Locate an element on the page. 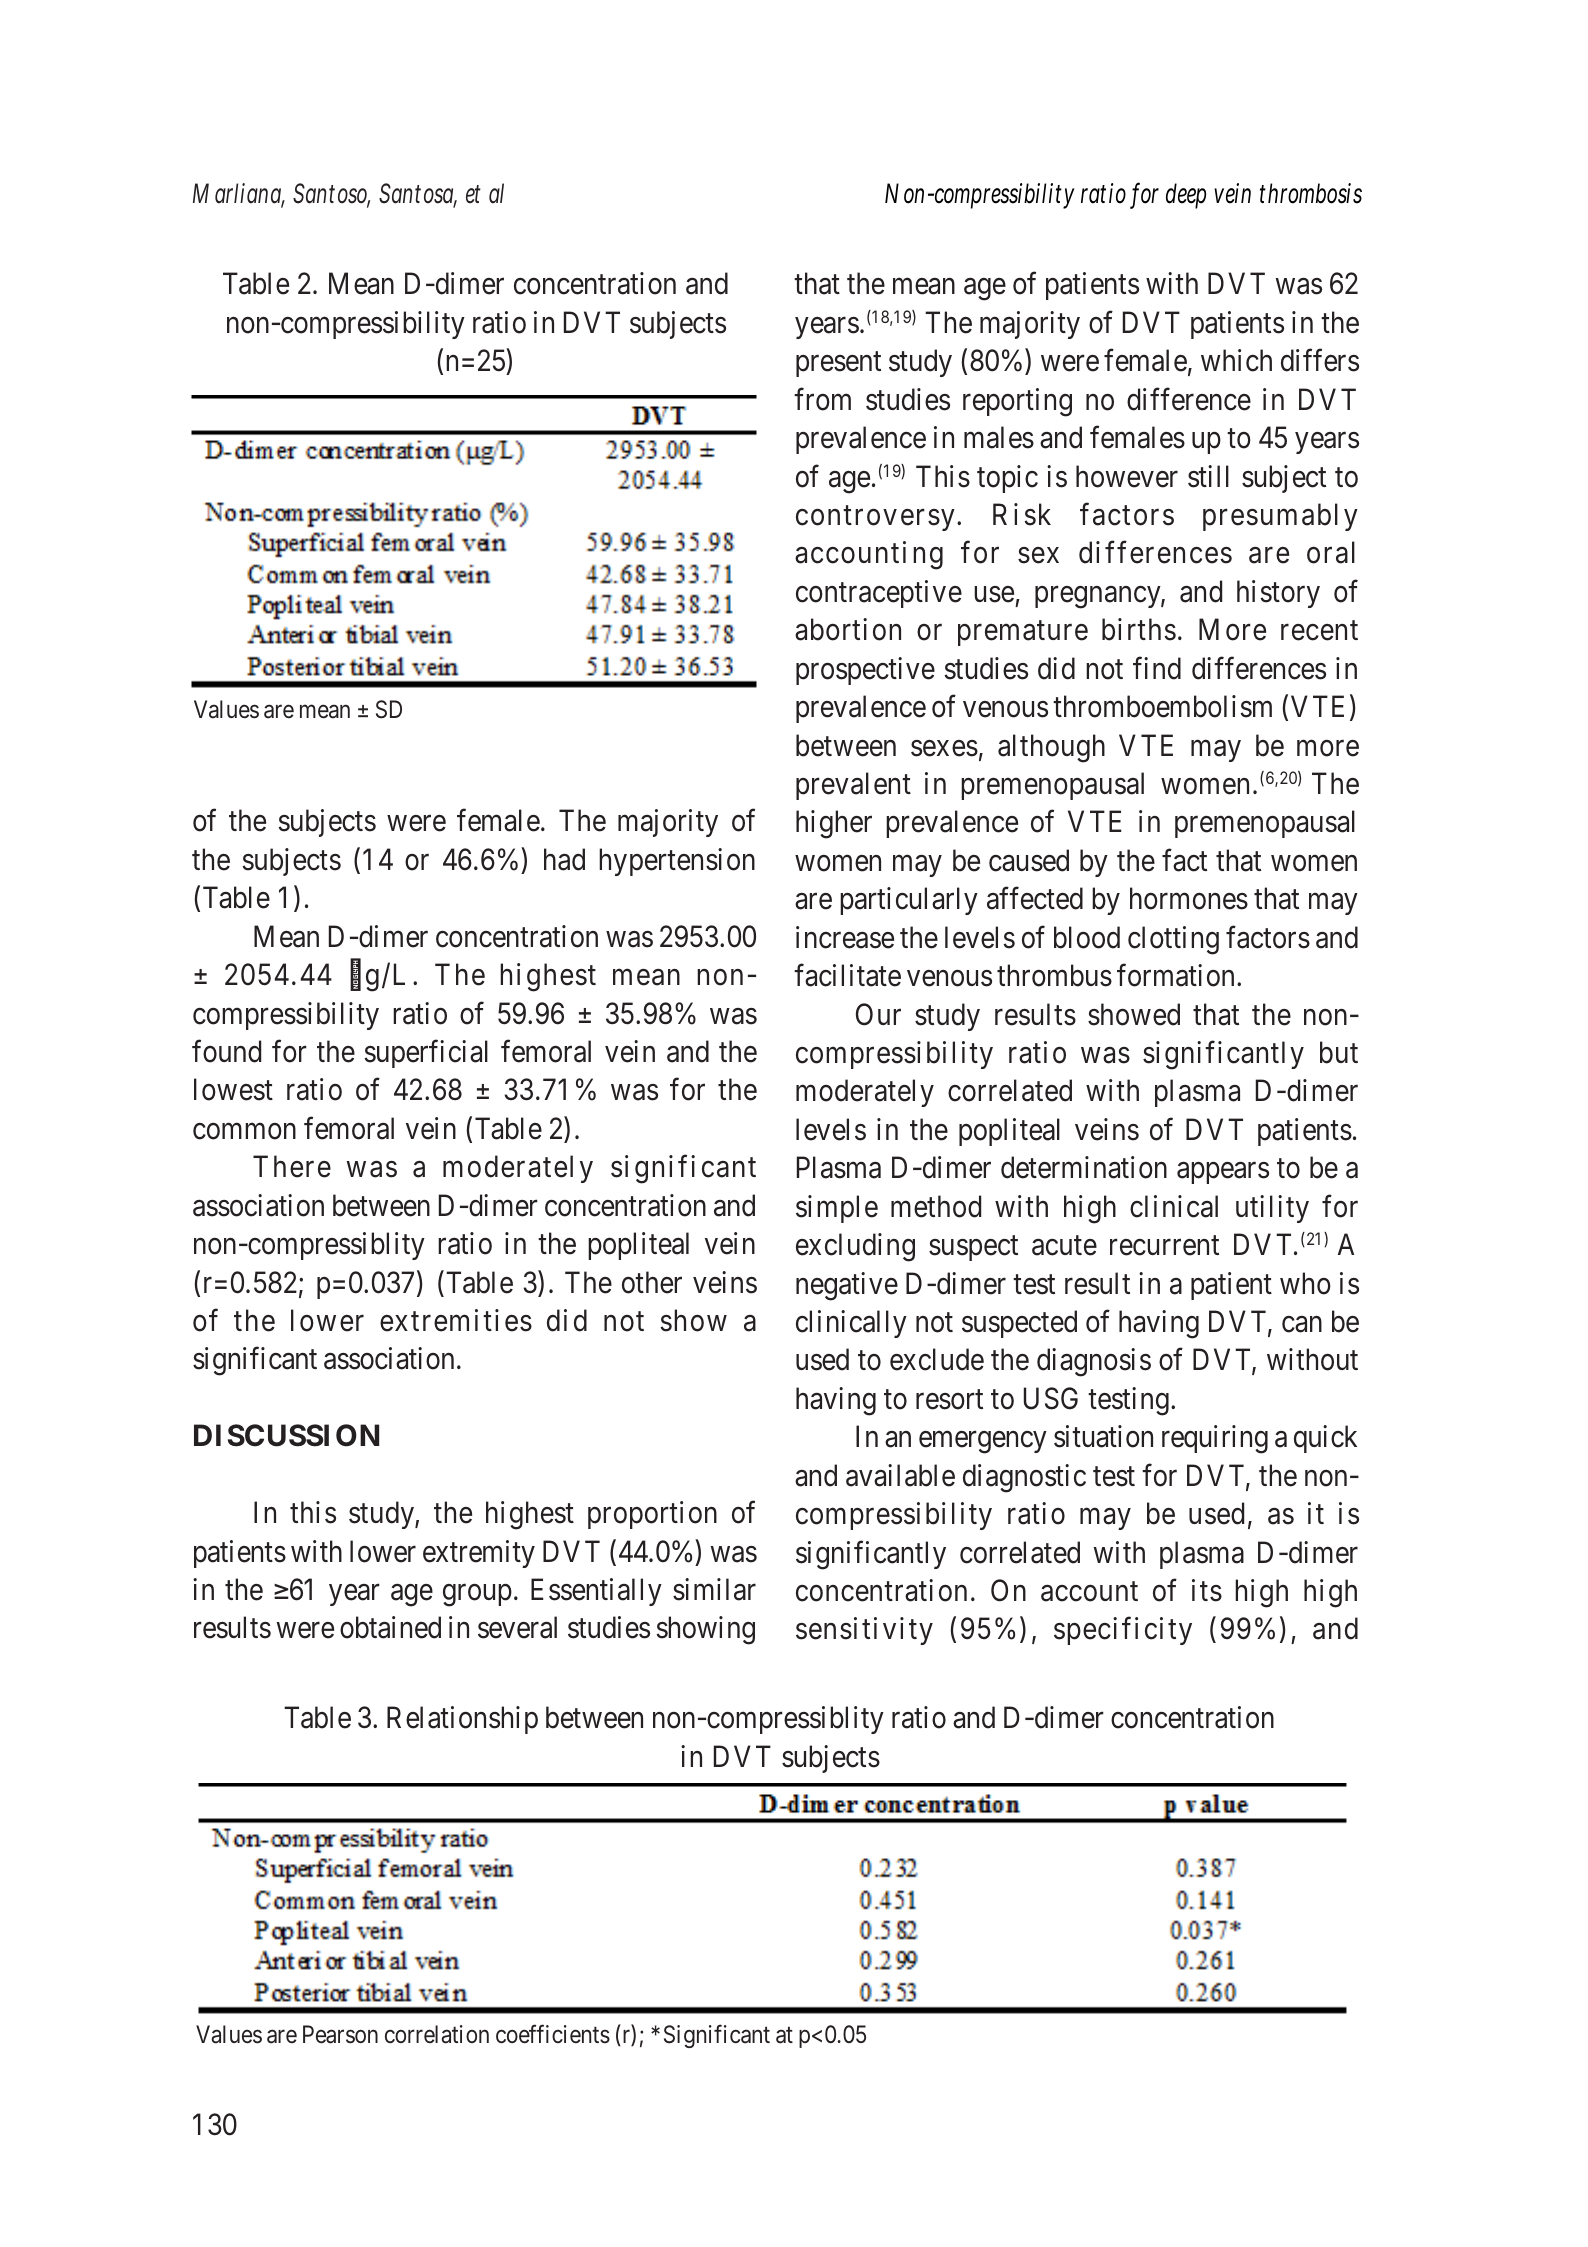 The image size is (1588, 2247). Pearson is located at coordinates (340, 2034).
